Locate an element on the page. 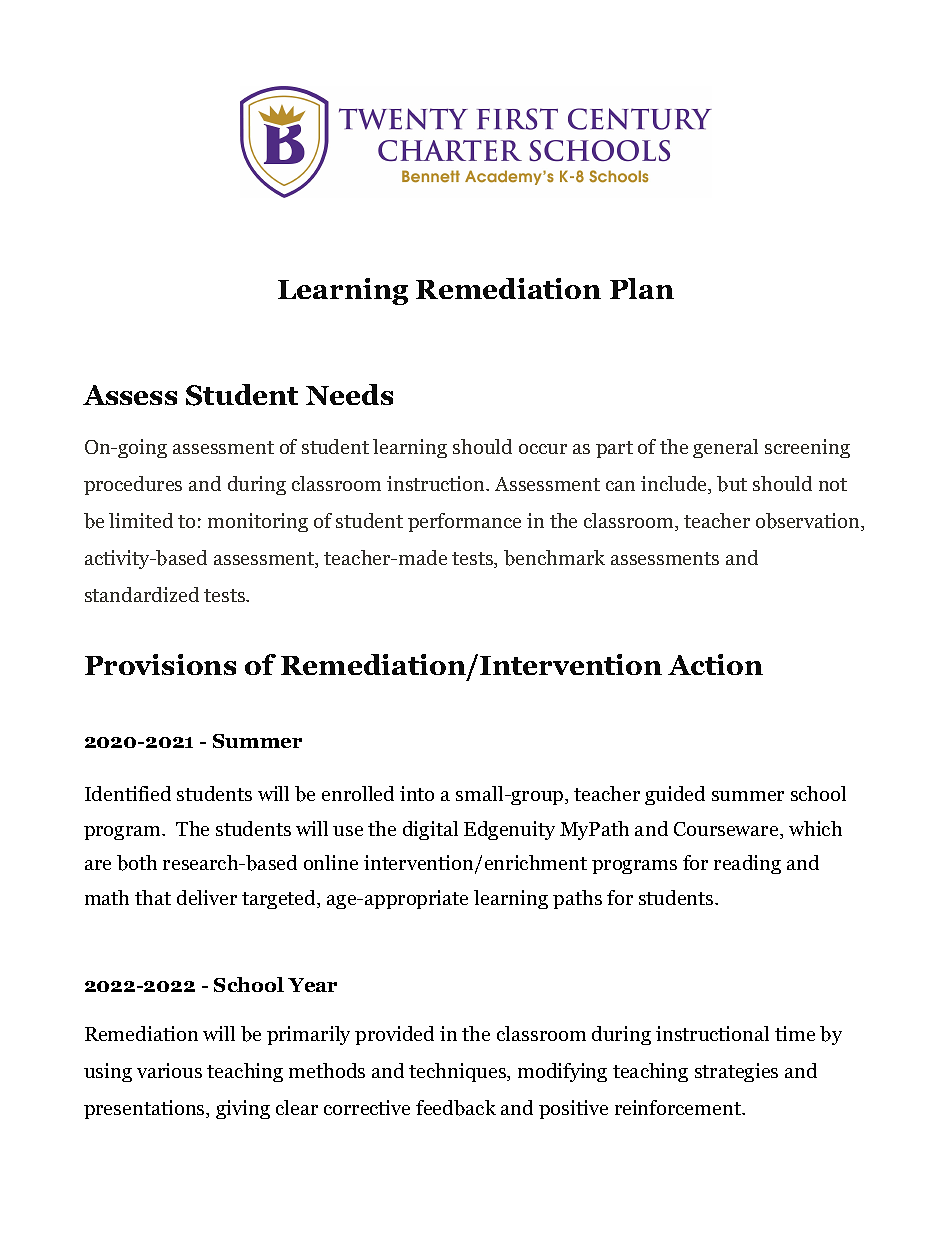 Image resolution: width=952 pixels, height=1233 pixels. strategies is located at coordinates (736, 1072).
